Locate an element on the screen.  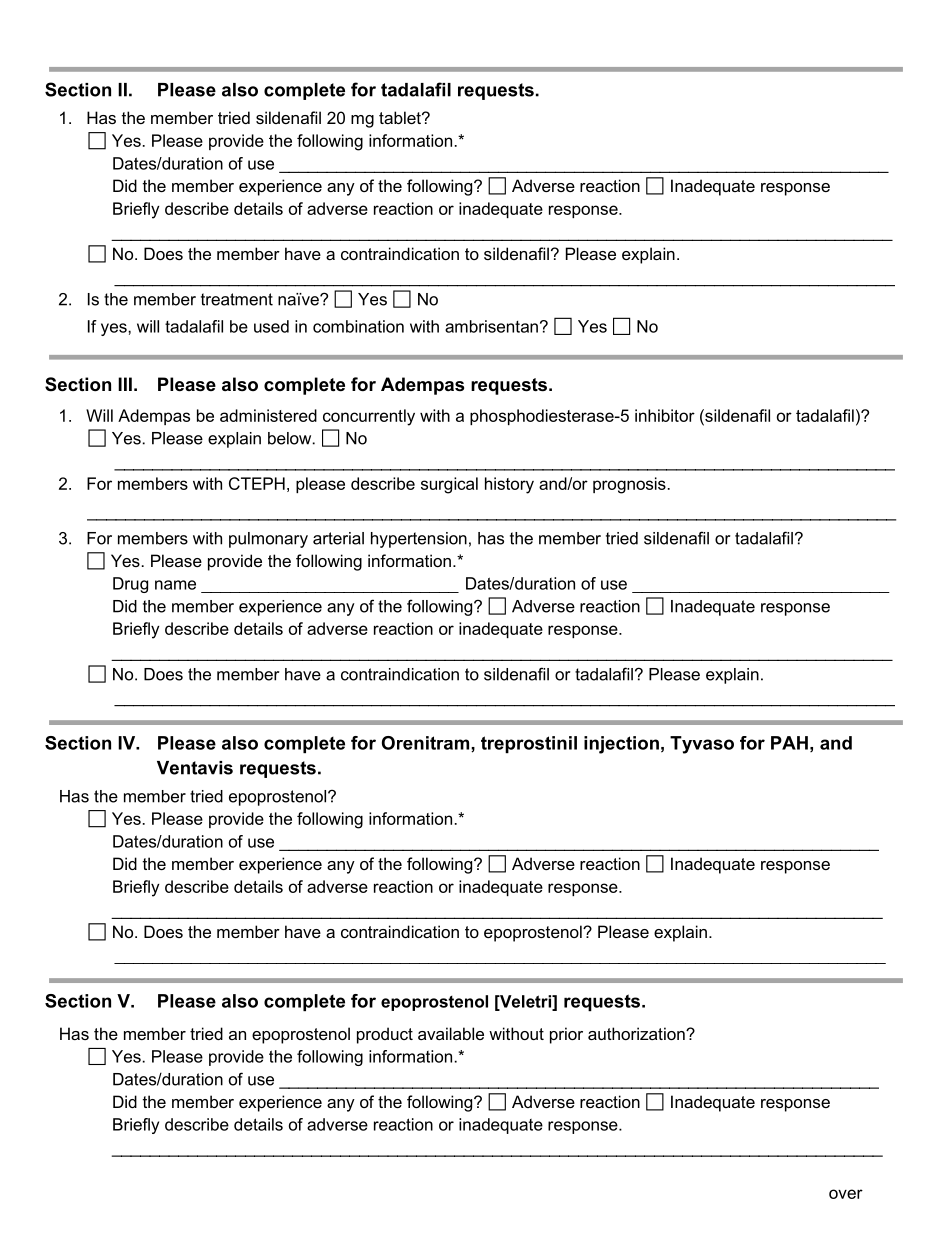
combination is located at coordinates (358, 326).
